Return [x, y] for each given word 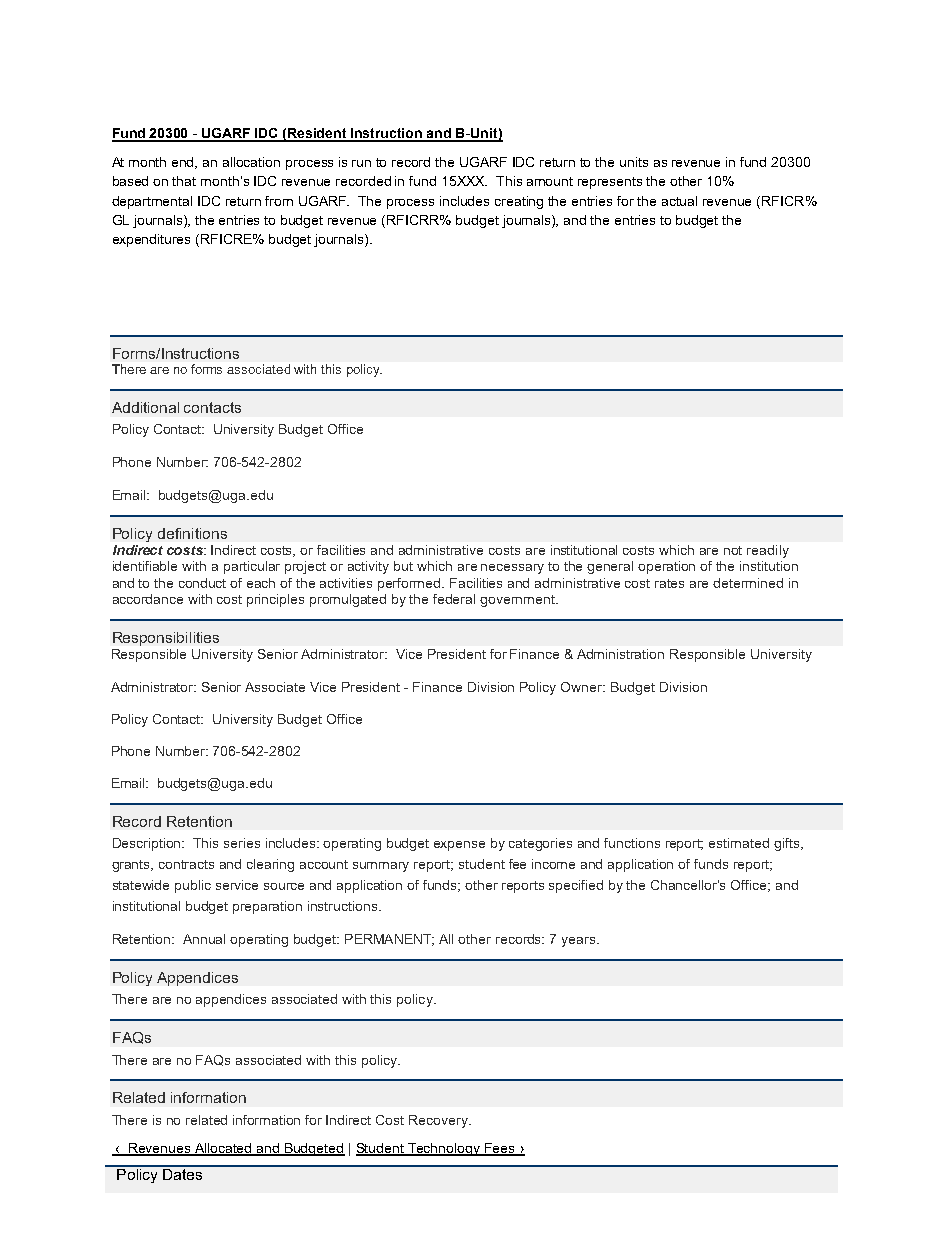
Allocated [224, 1149]
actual [679, 201]
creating [519, 202]
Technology [444, 1149]
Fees [500, 1149]
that [184, 181]
